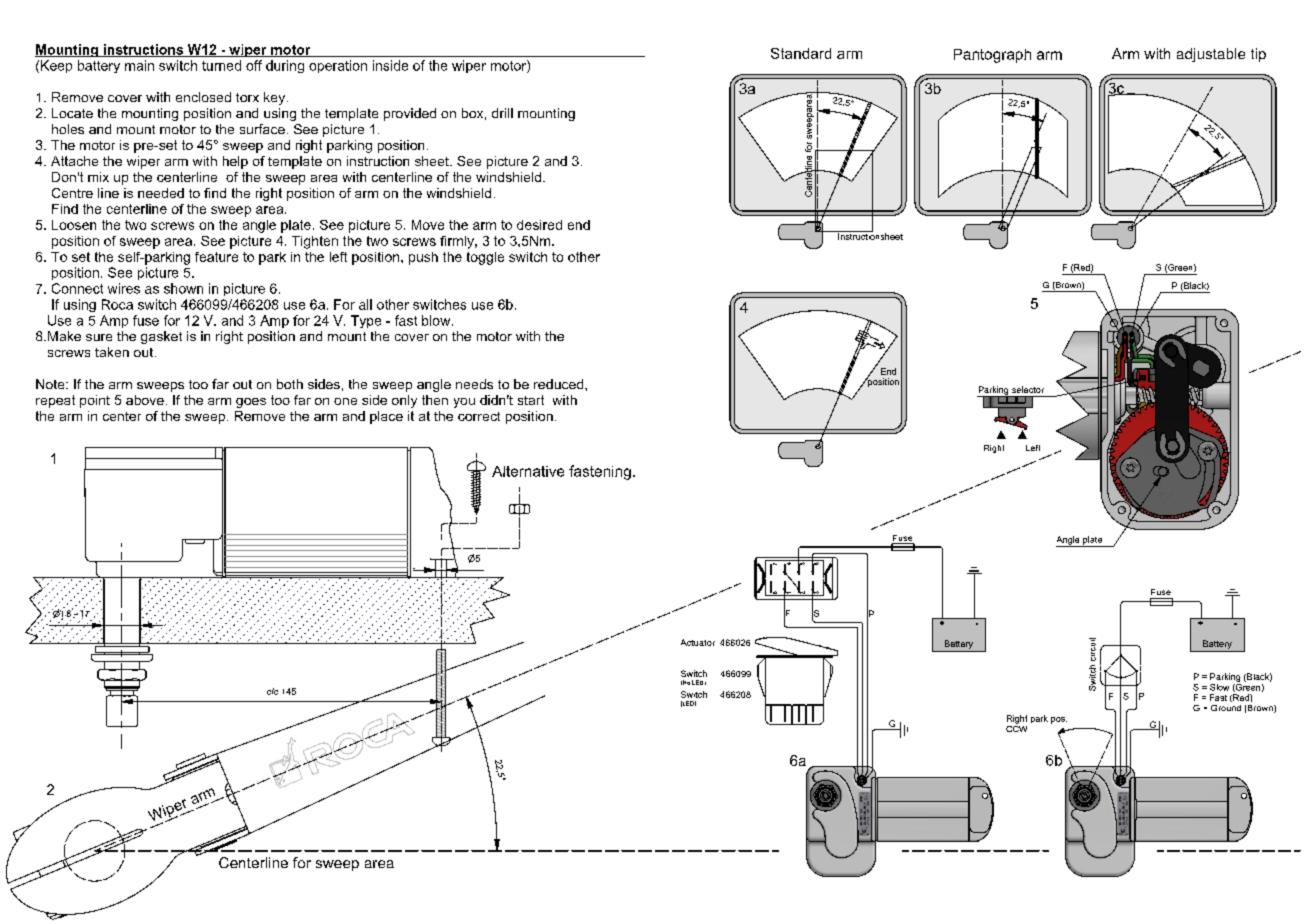 Image resolution: width=1308 pixels, height=924 pixels. Describe the element at coordinates (1016, 727) in the screenshot. I see `CCW` at that location.
